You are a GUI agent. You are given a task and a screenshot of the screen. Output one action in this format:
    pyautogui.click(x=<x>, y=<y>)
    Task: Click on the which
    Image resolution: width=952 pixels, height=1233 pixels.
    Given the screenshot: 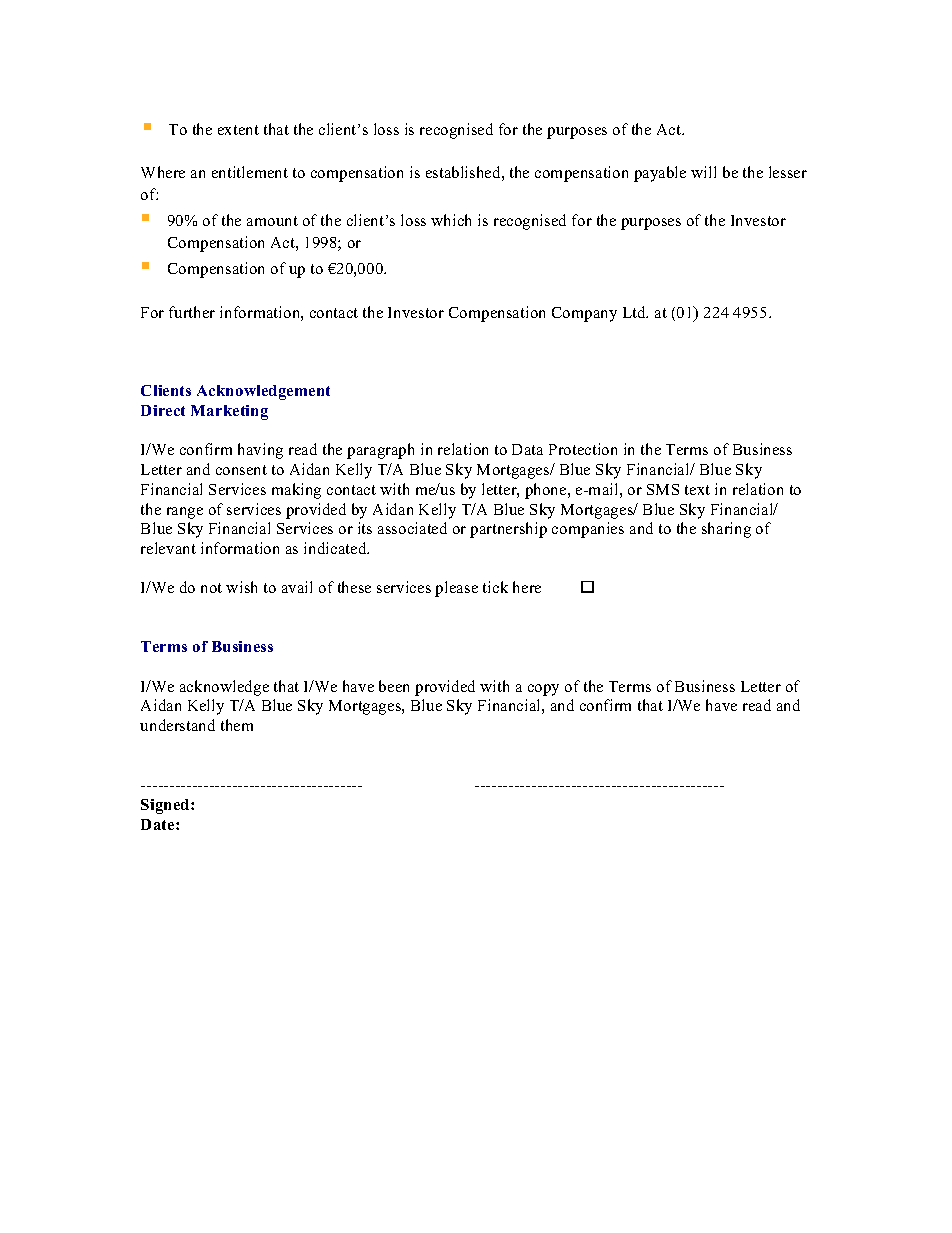 What is the action you would take?
    pyautogui.click(x=451, y=220)
